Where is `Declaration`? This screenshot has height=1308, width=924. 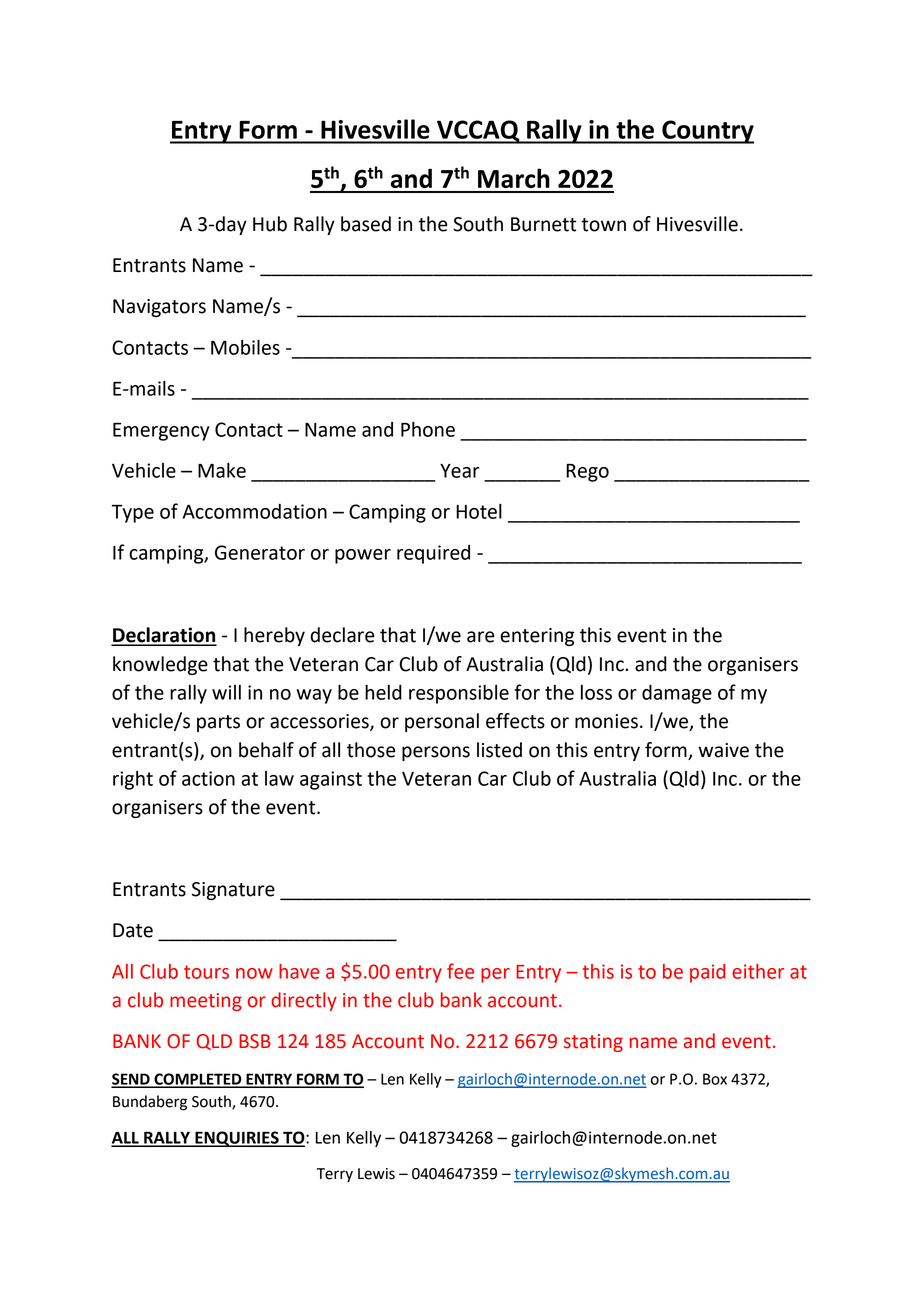 Declaration is located at coordinates (164, 636).
